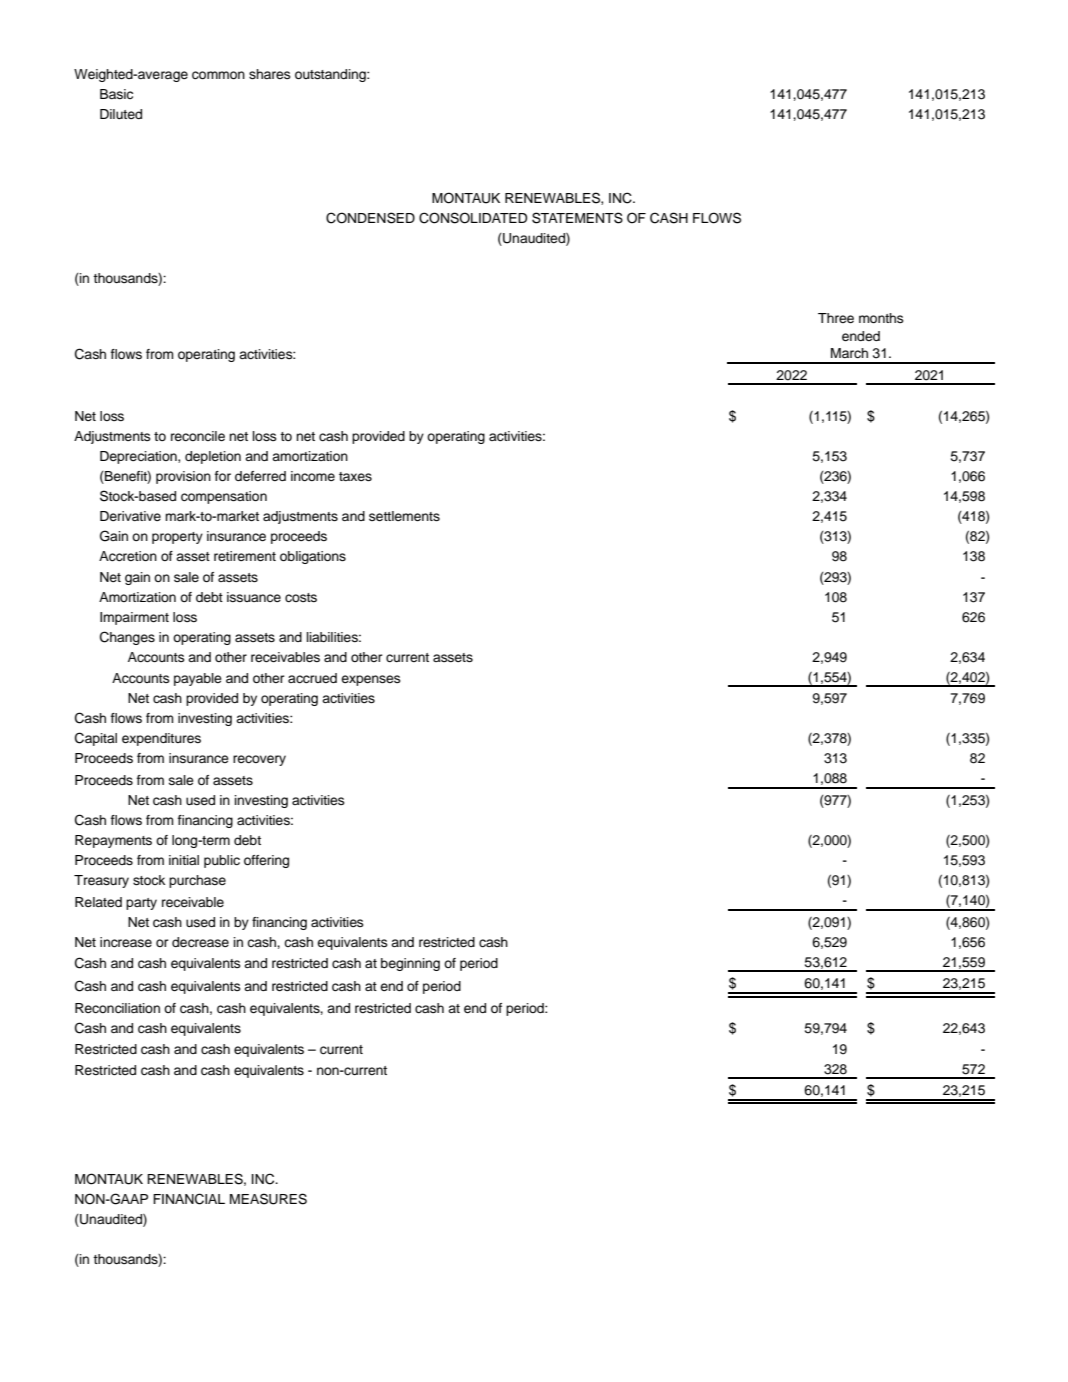 This screenshot has width=1068, height=1382. I want to click on taxes, so click(355, 476).
